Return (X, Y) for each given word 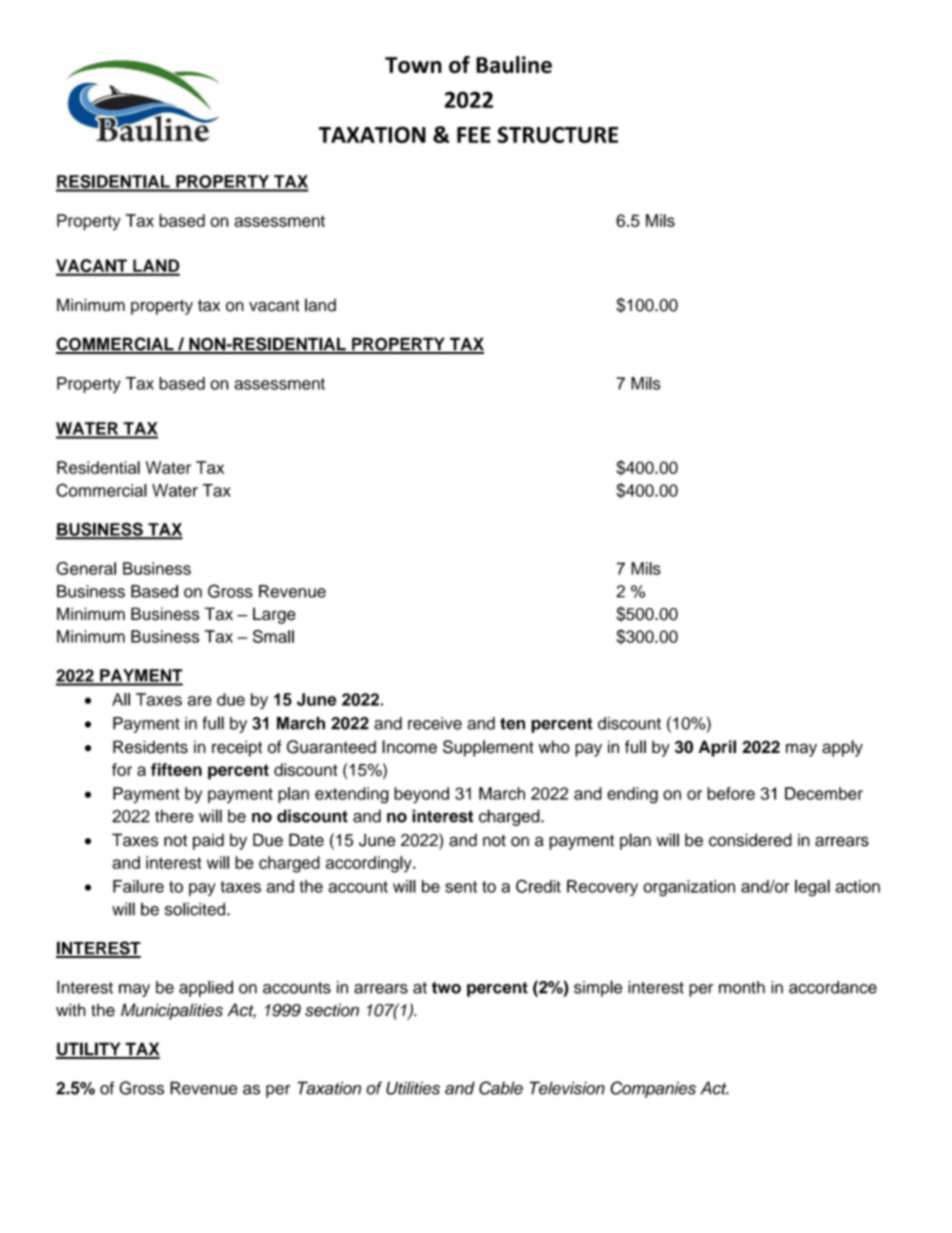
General (86, 568)
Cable (501, 1088)
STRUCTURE (557, 134)
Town (413, 65)
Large (274, 615)
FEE (474, 135)
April (717, 748)
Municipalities (172, 1011)
